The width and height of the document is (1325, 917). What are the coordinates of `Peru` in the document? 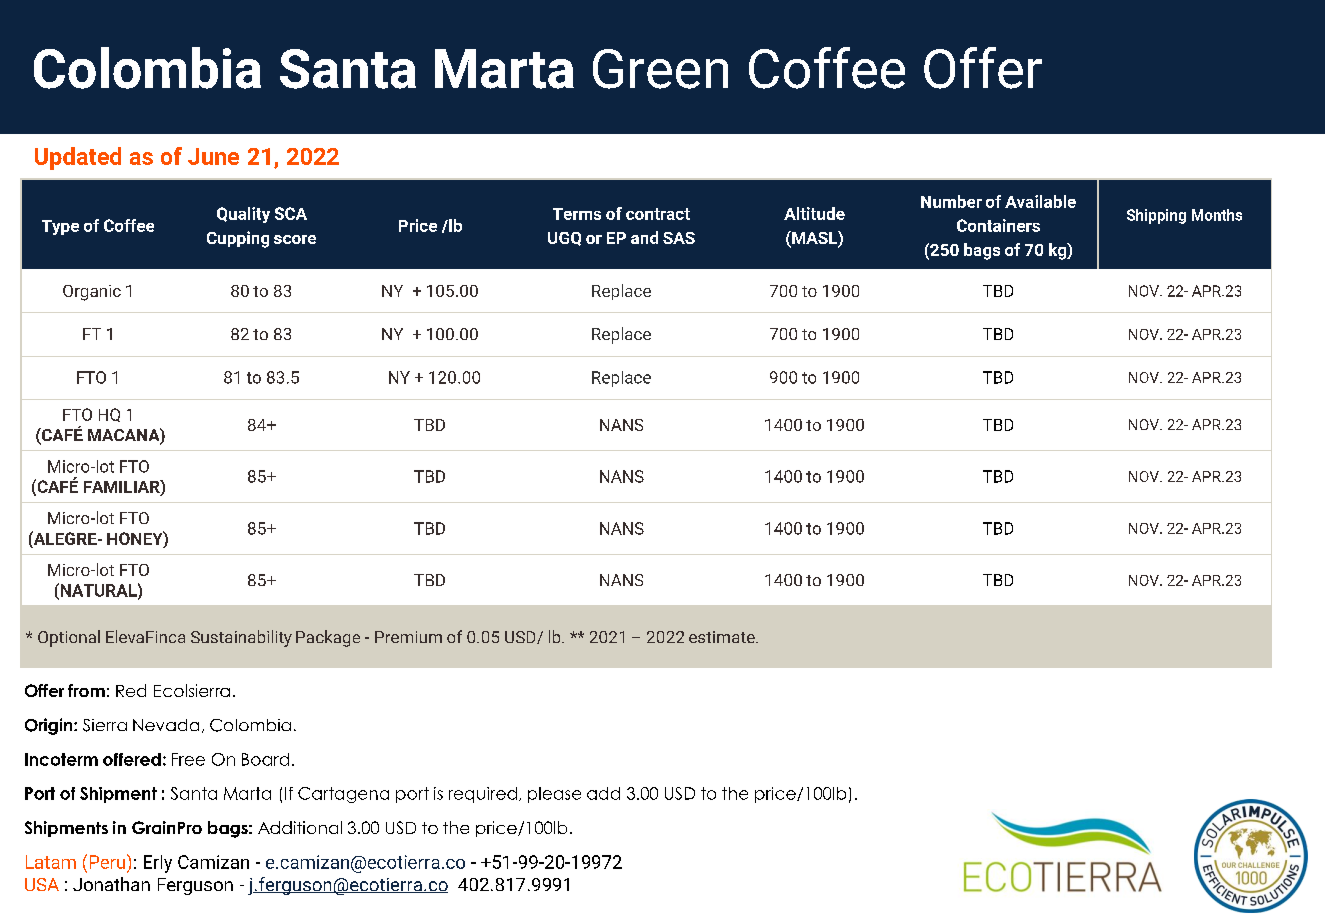 It's located at (109, 861).
